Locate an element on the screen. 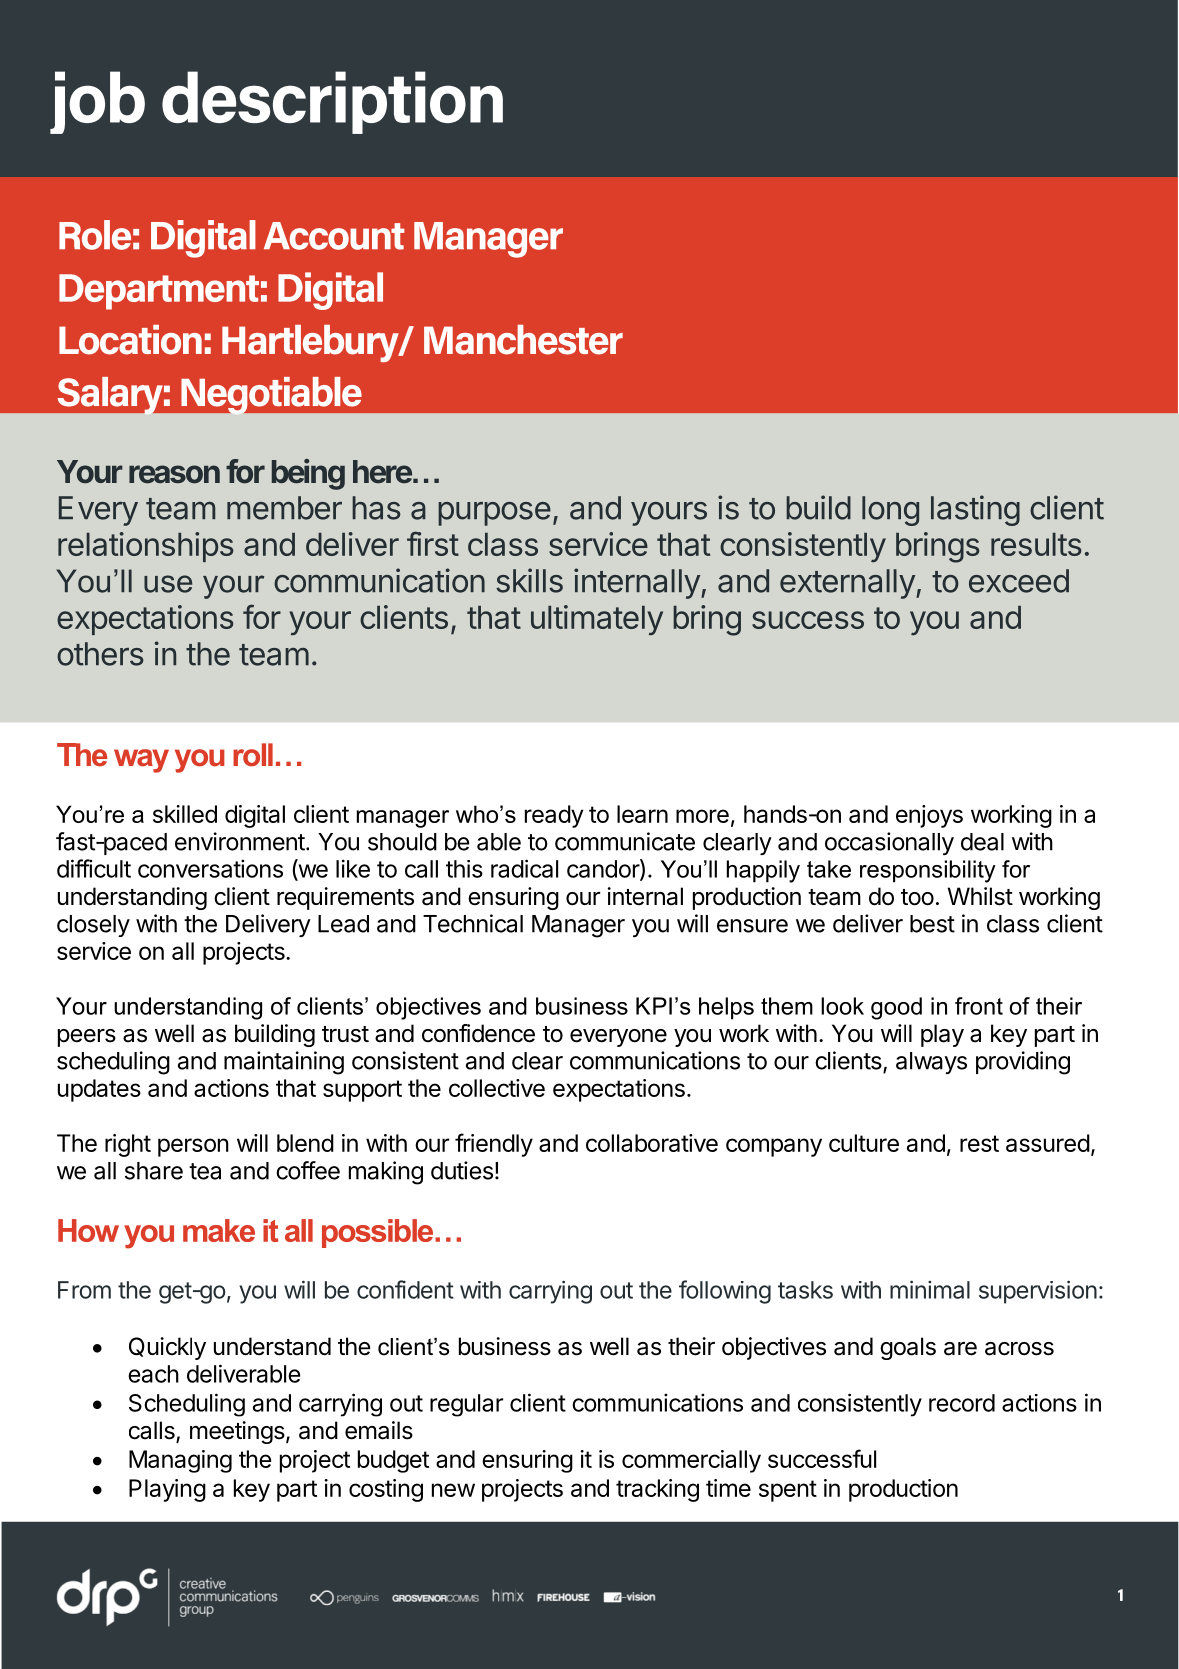 The height and width of the screenshot is (1669, 1179). reason is located at coordinates (174, 474).
